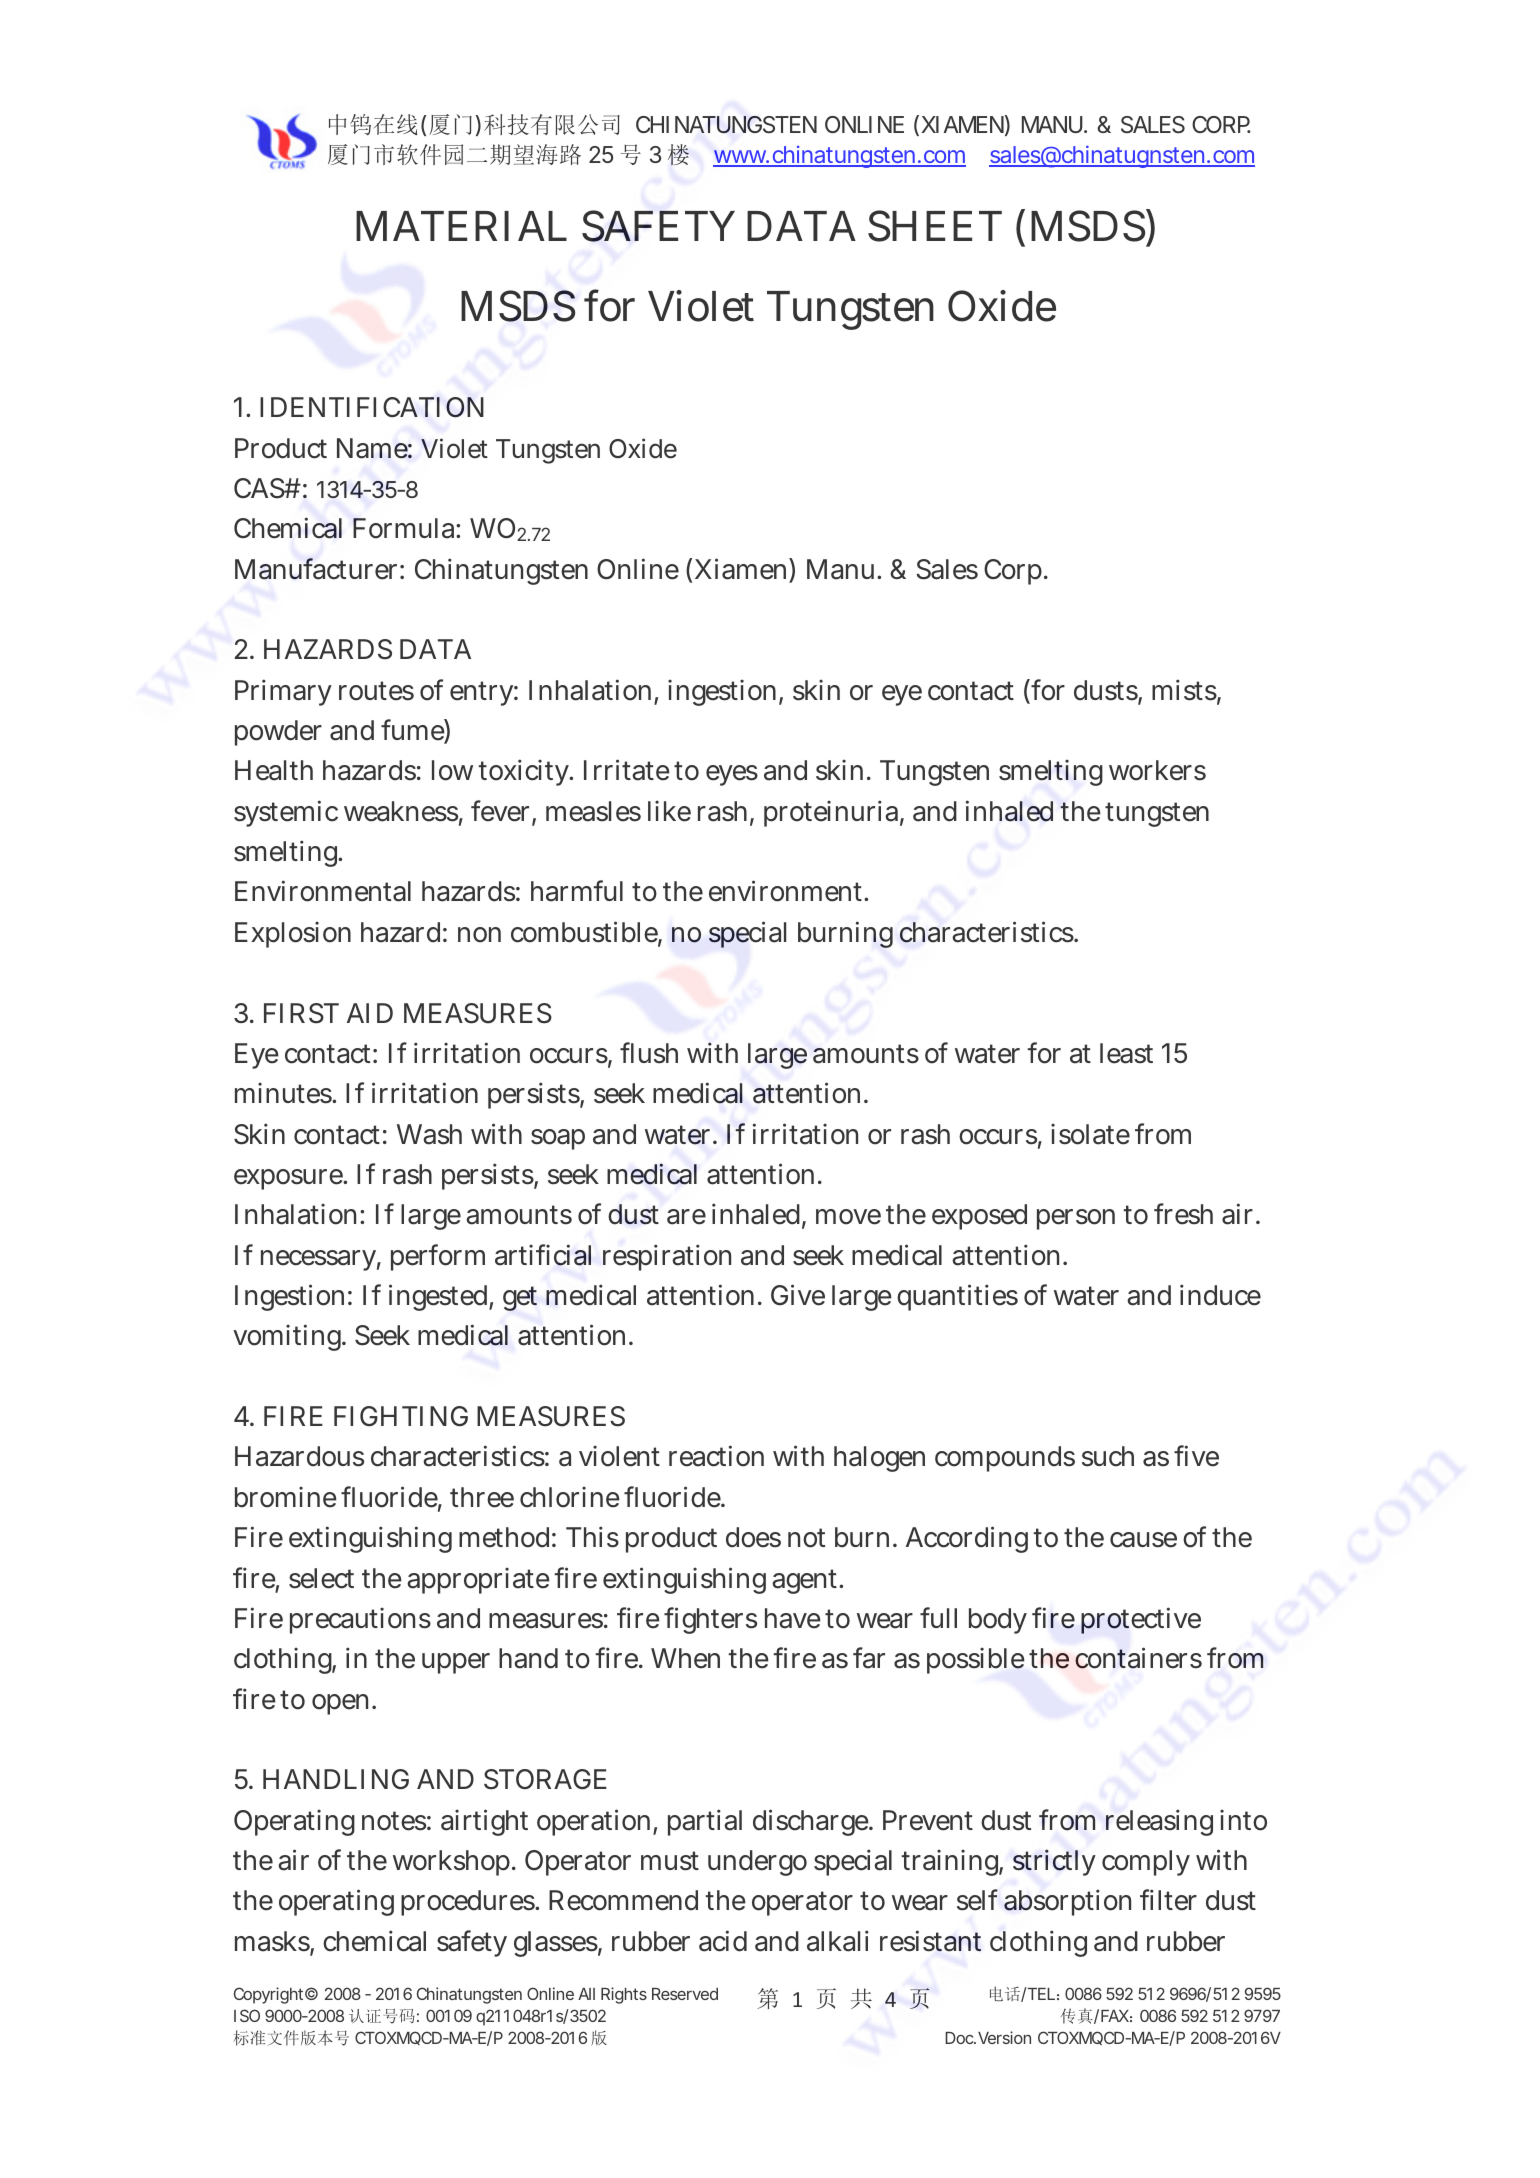  I want to click on Wash, so click(429, 1134).
